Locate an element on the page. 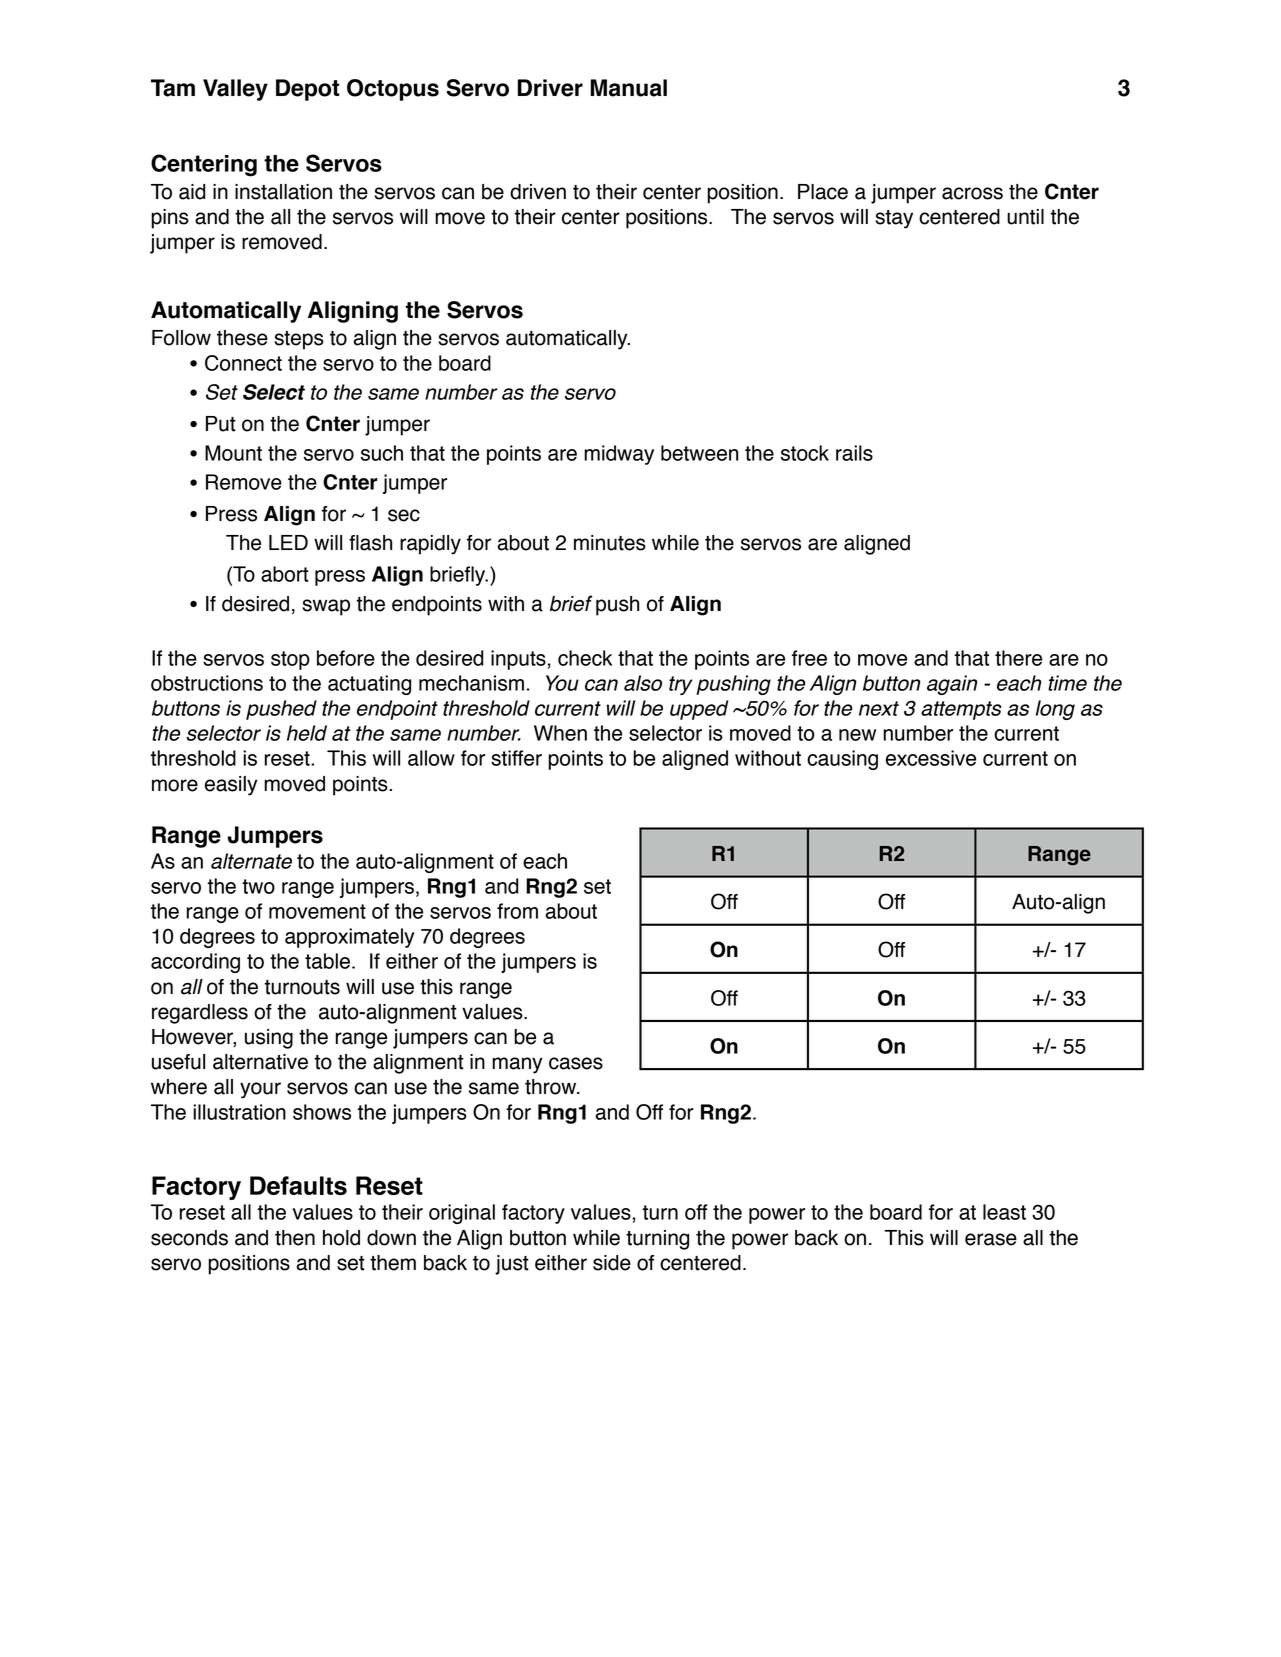 The height and width of the image is (1657, 1281). stop is located at coordinates (290, 660).
